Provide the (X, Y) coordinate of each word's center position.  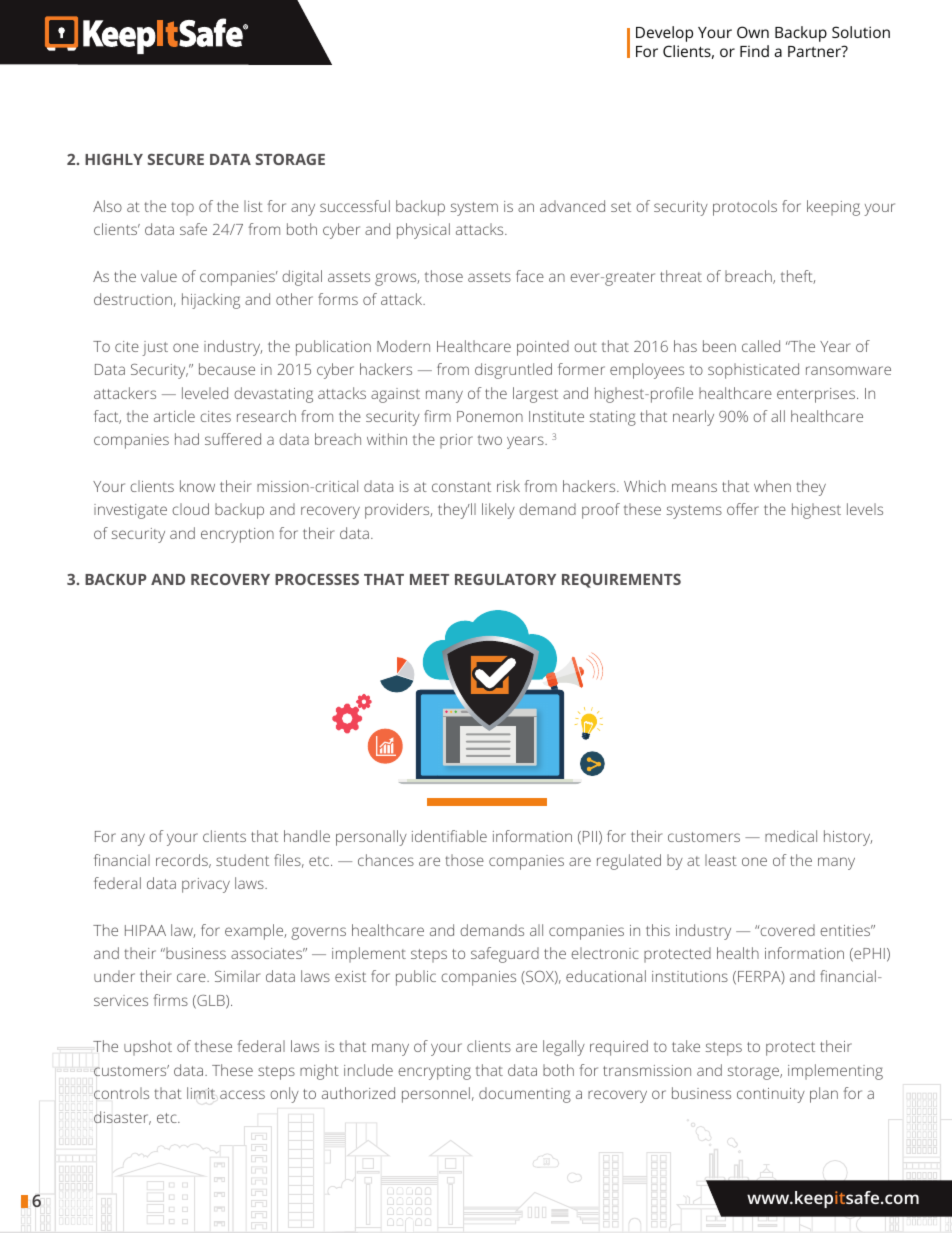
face (530, 276)
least (721, 860)
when (772, 486)
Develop (664, 34)
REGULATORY (505, 579)
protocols (745, 208)
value (159, 276)
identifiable (449, 836)
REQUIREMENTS (621, 581)
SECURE (175, 159)
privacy (206, 885)
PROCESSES (317, 579)
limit (201, 1093)
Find (754, 51)
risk (508, 486)
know (197, 486)
